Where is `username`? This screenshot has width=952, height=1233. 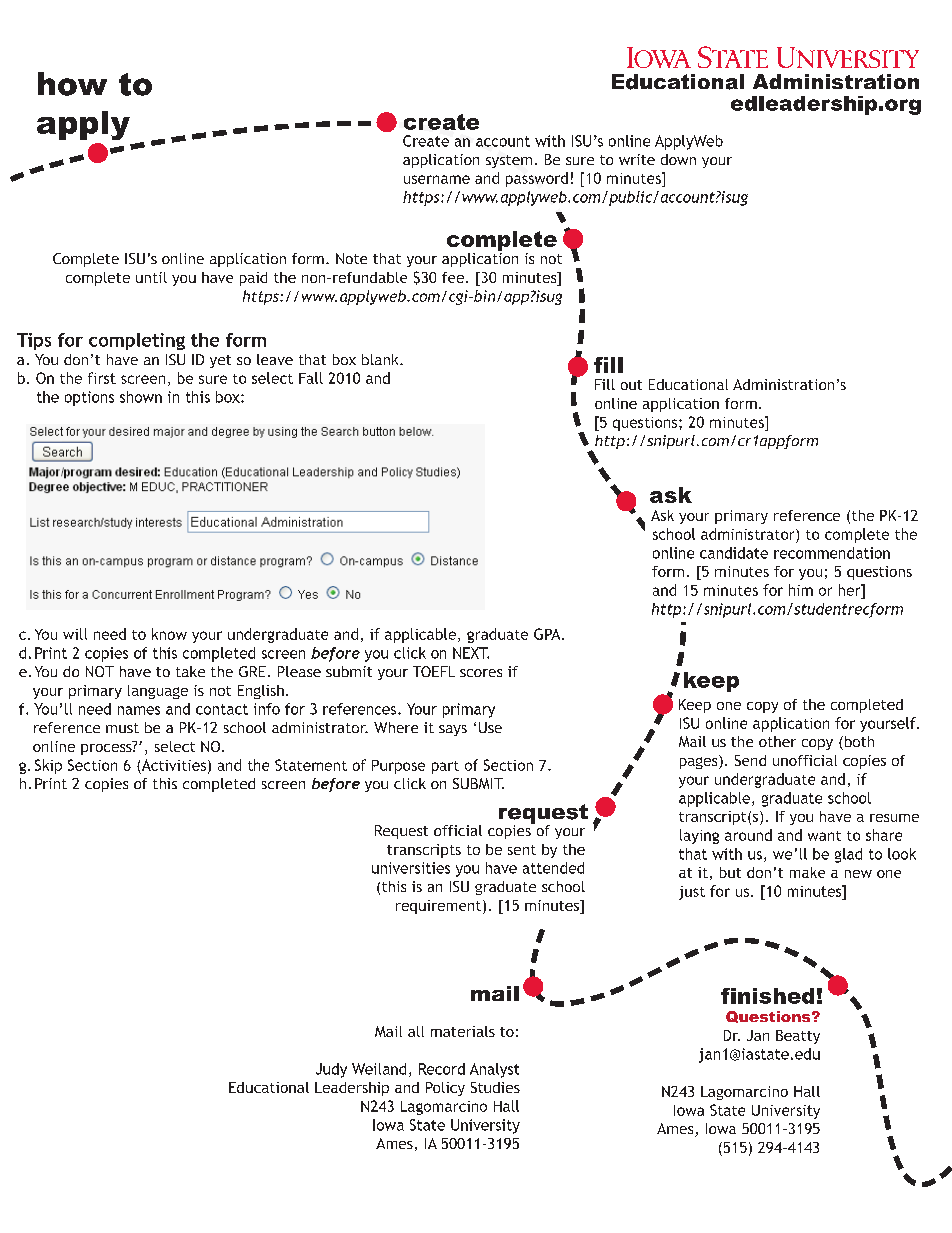
username is located at coordinates (437, 179).
